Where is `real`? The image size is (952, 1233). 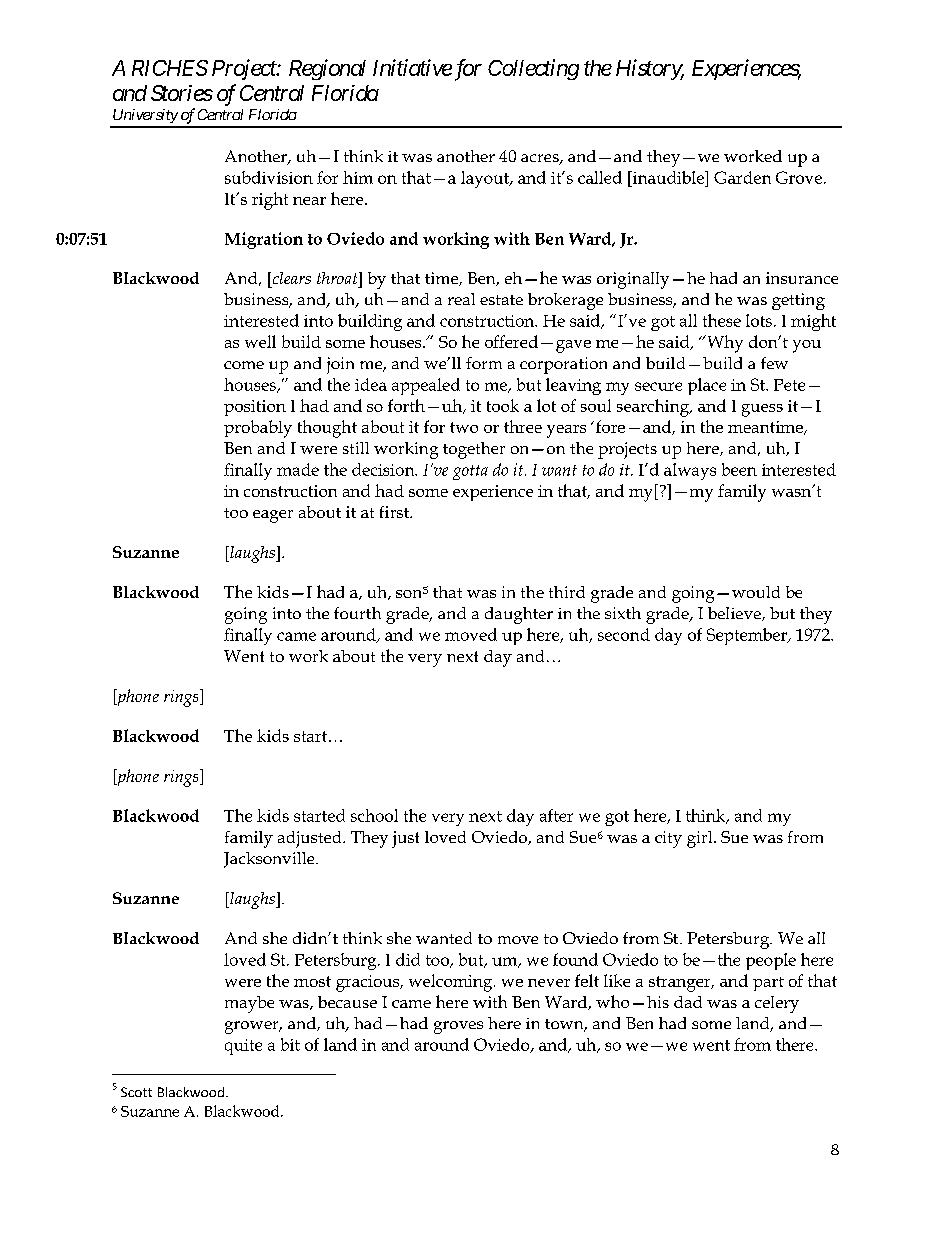 real is located at coordinates (461, 299).
